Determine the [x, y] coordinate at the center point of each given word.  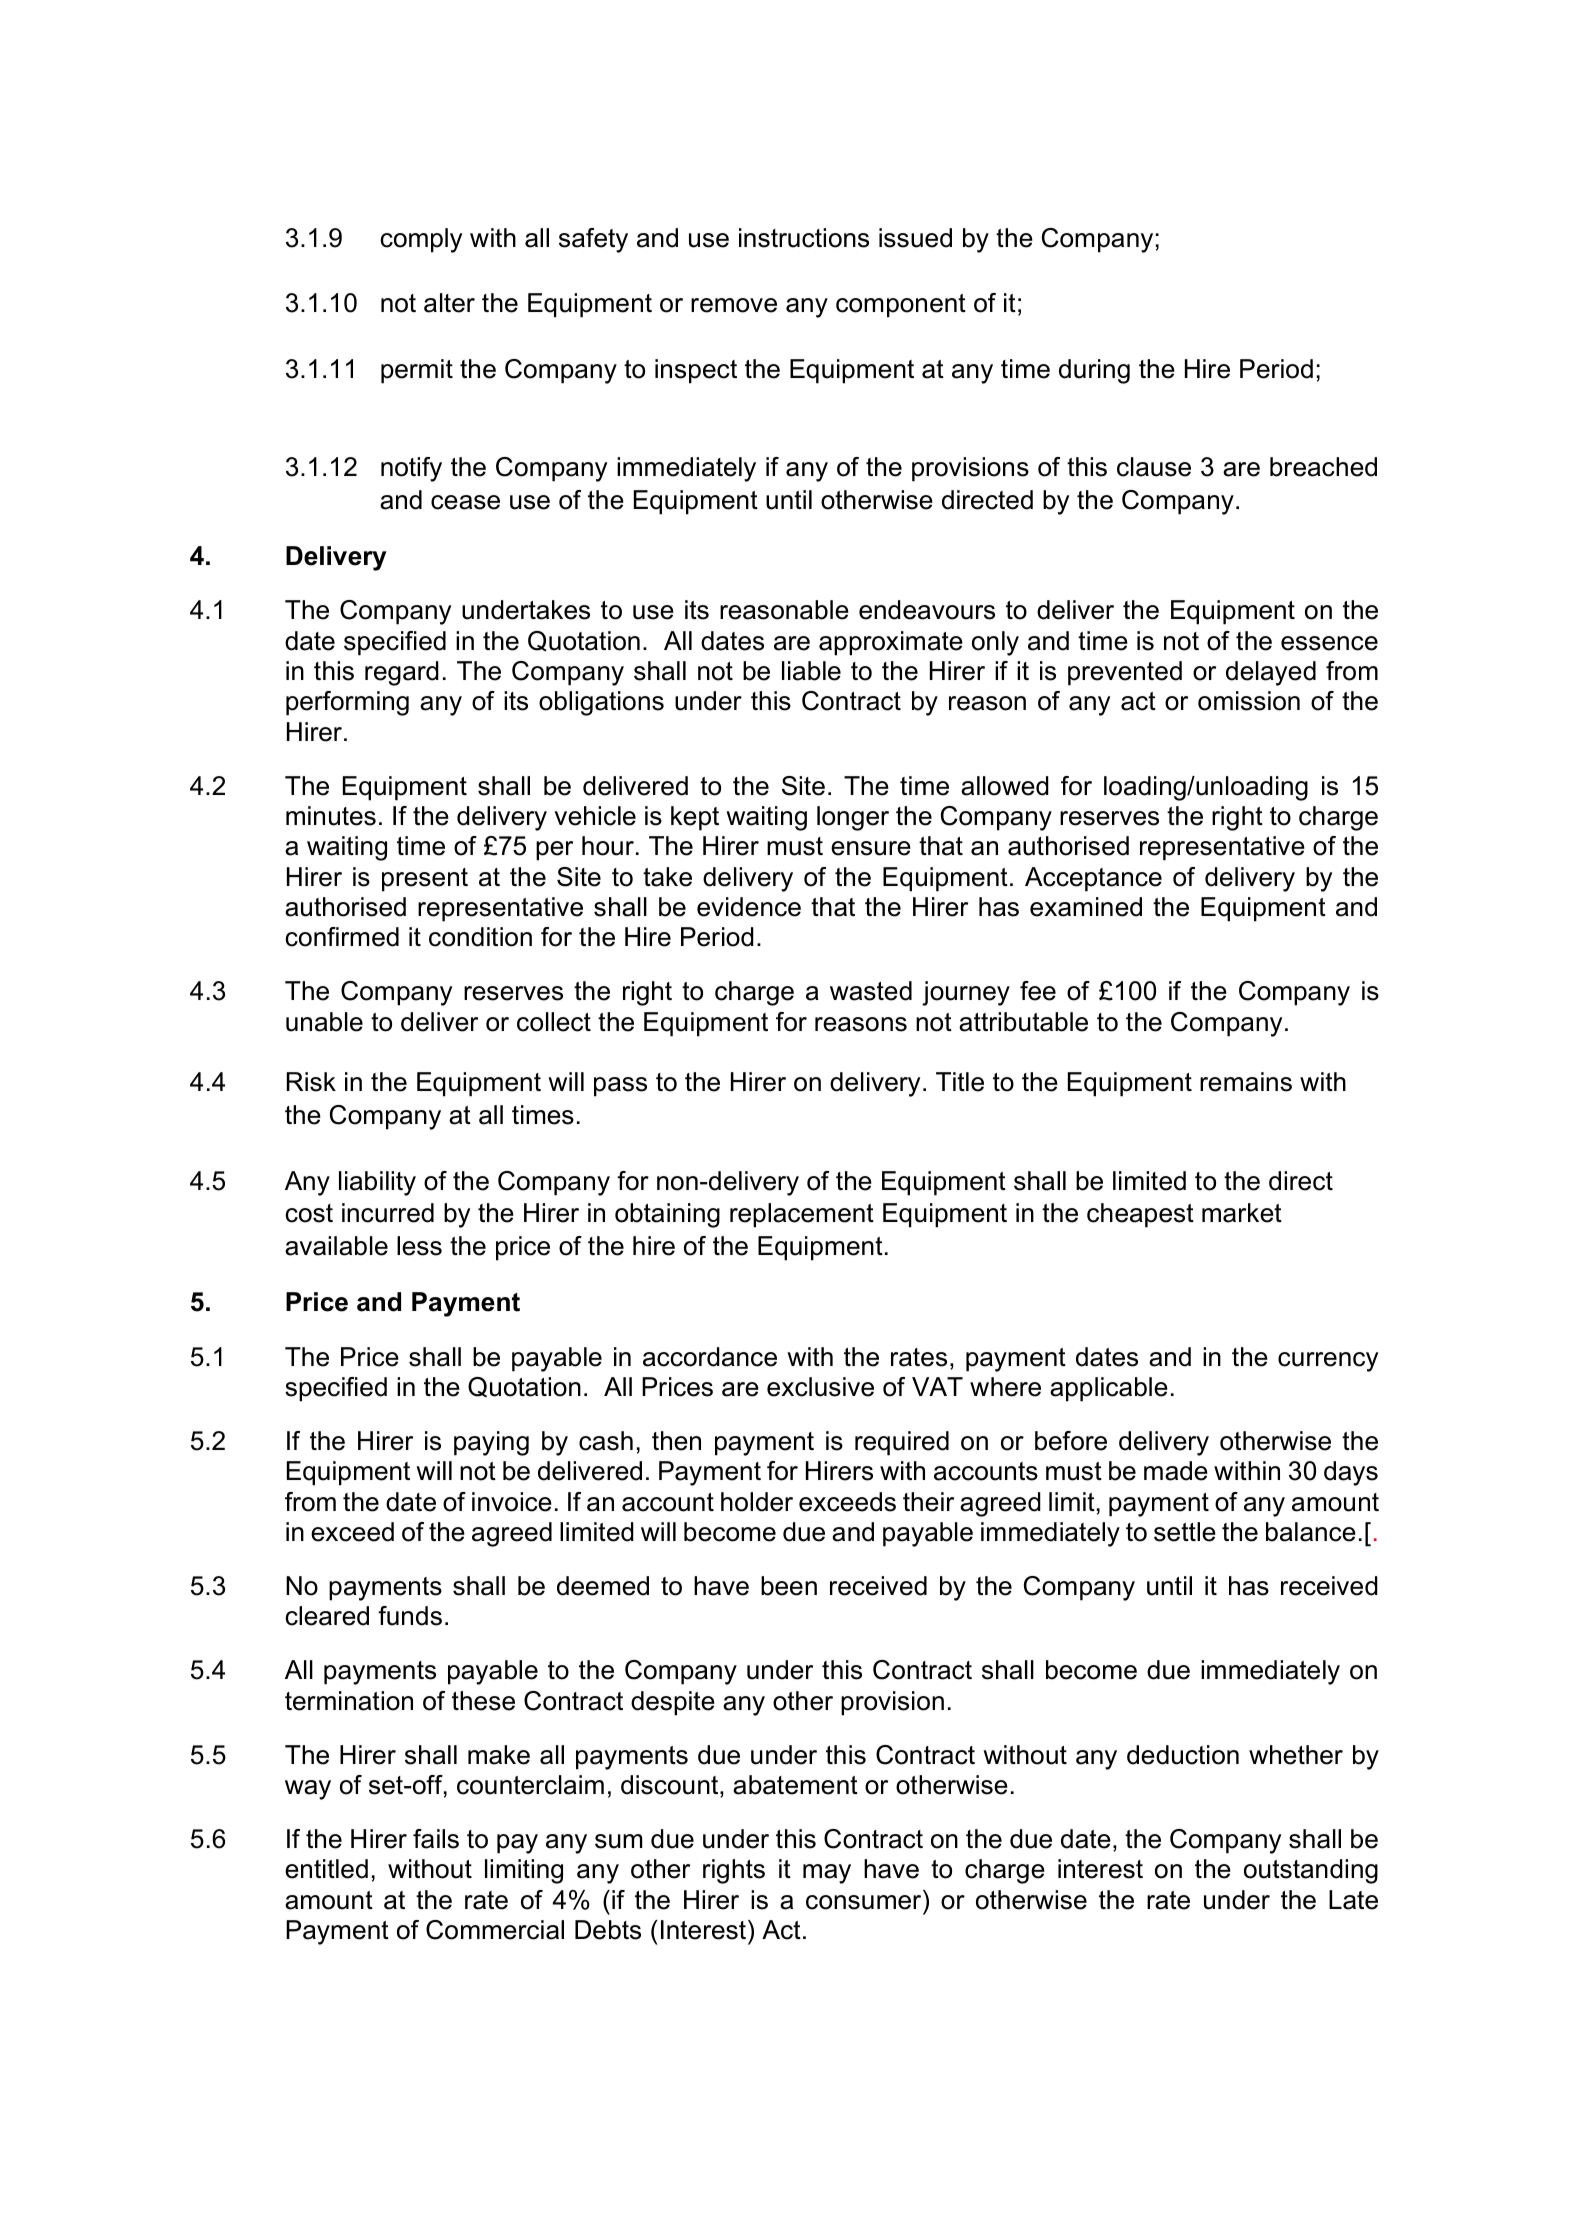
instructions [804, 238]
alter [449, 303]
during [1094, 371]
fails [436, 1839]
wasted [871, 991]
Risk [311, 1082]
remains [1246, 1082]
